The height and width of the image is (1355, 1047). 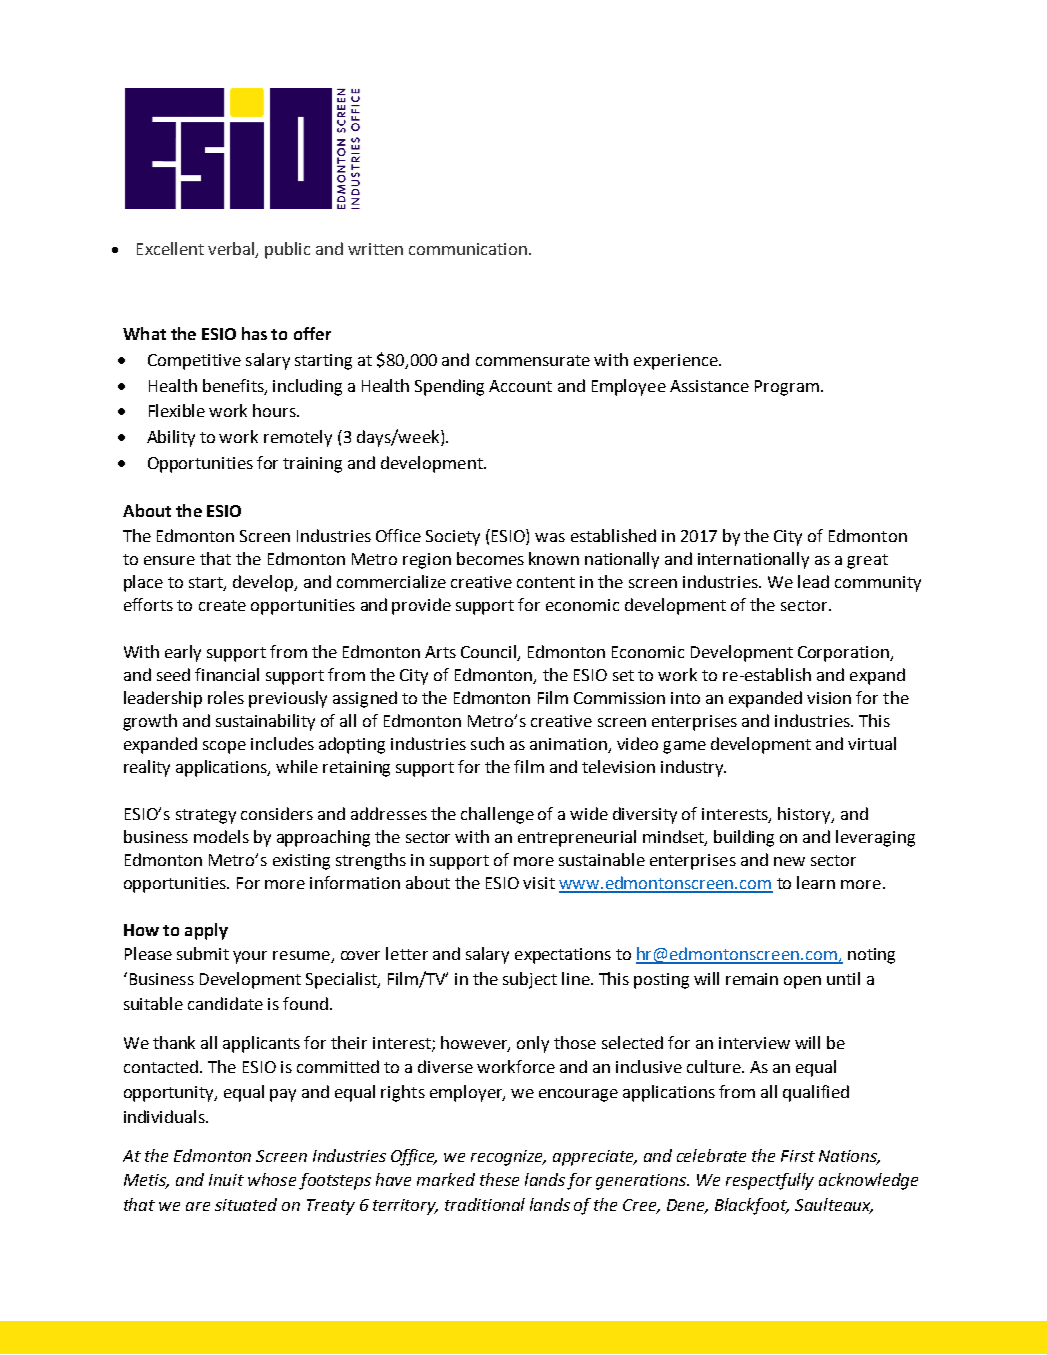 What do you see at coordinates (250, 957) in the image?
I see `your` at bounding box center [250, 957].
